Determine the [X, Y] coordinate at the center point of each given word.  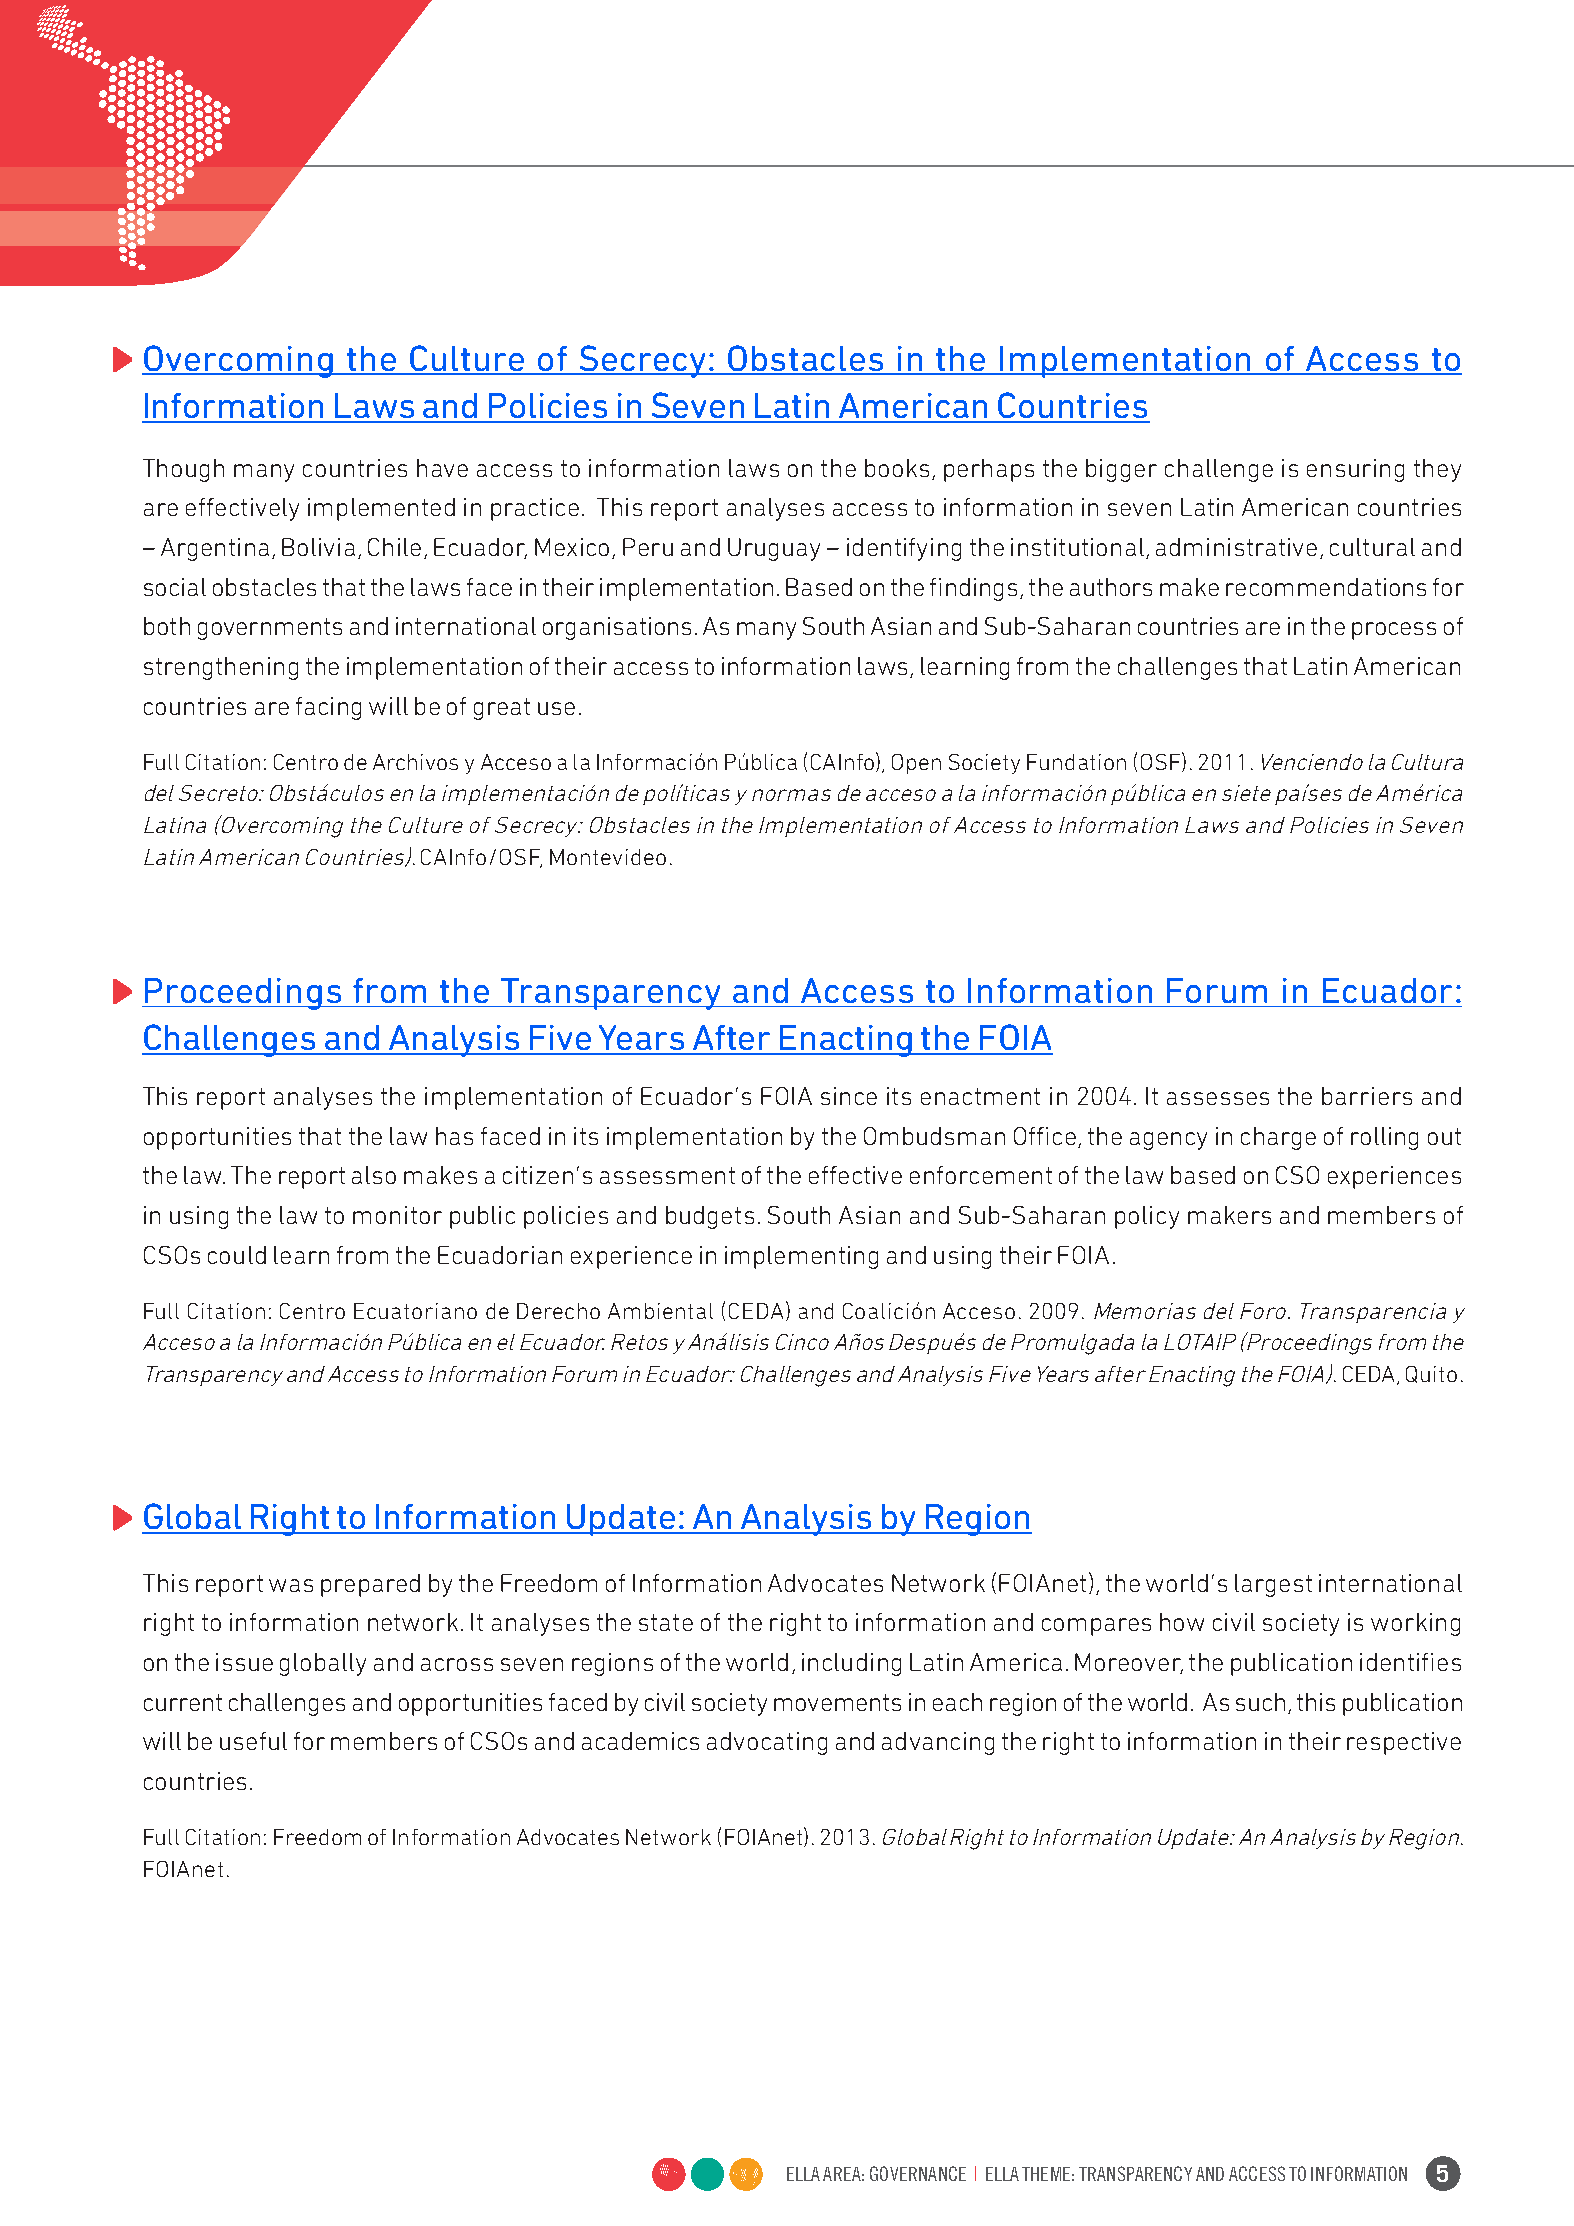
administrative [1236, 547]
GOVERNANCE [918, 2173]
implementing [801, 1257]
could [237, 1255]
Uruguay [774, 549]
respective [1404, 1743]
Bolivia [318, 547]
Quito [1431, 1374]
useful [253, 1741]
